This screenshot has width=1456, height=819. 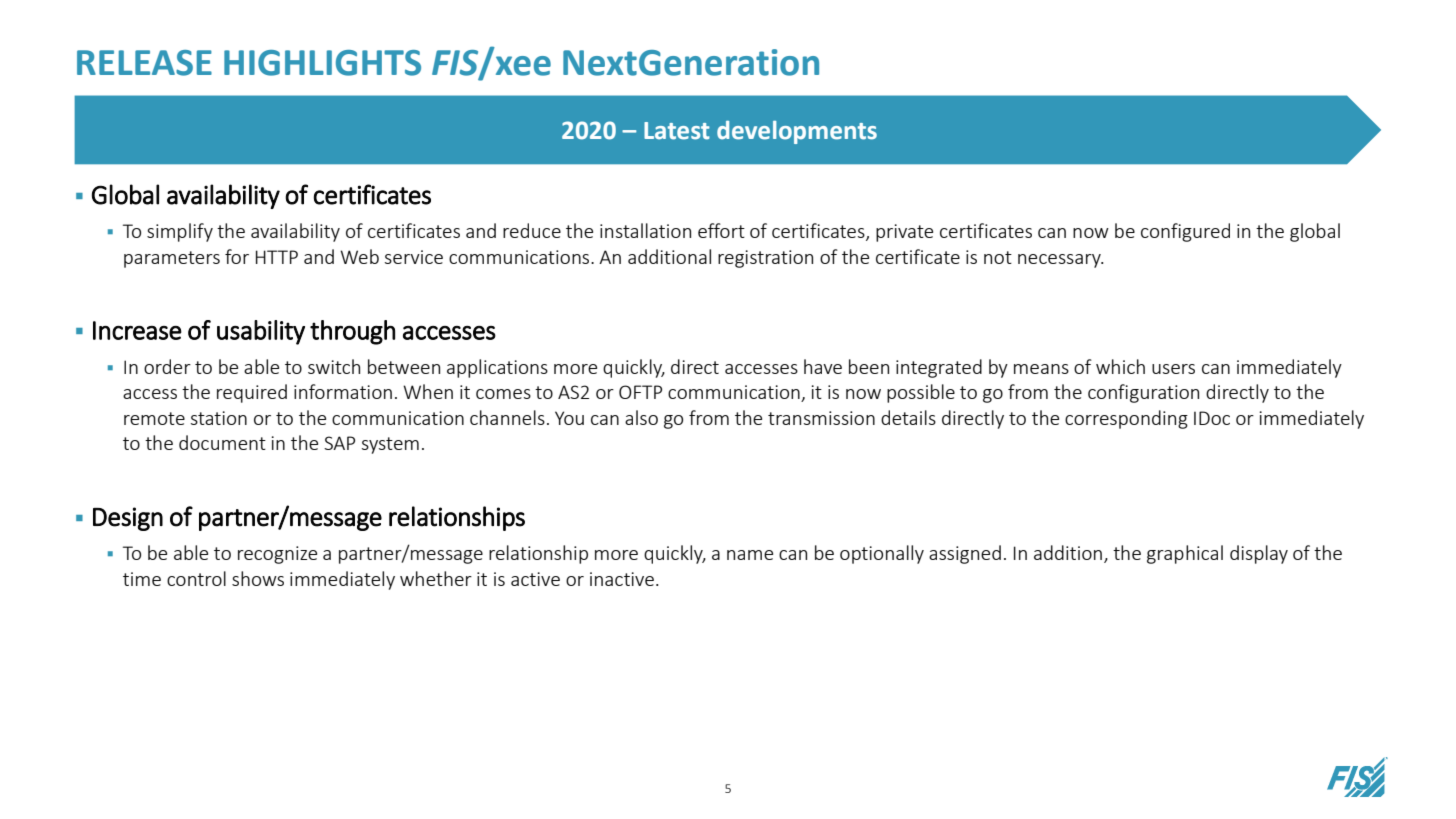 What do you see at coordinates (277, 555) in the screenshot?
I see `recognize` at bounding box center [277, 555].
